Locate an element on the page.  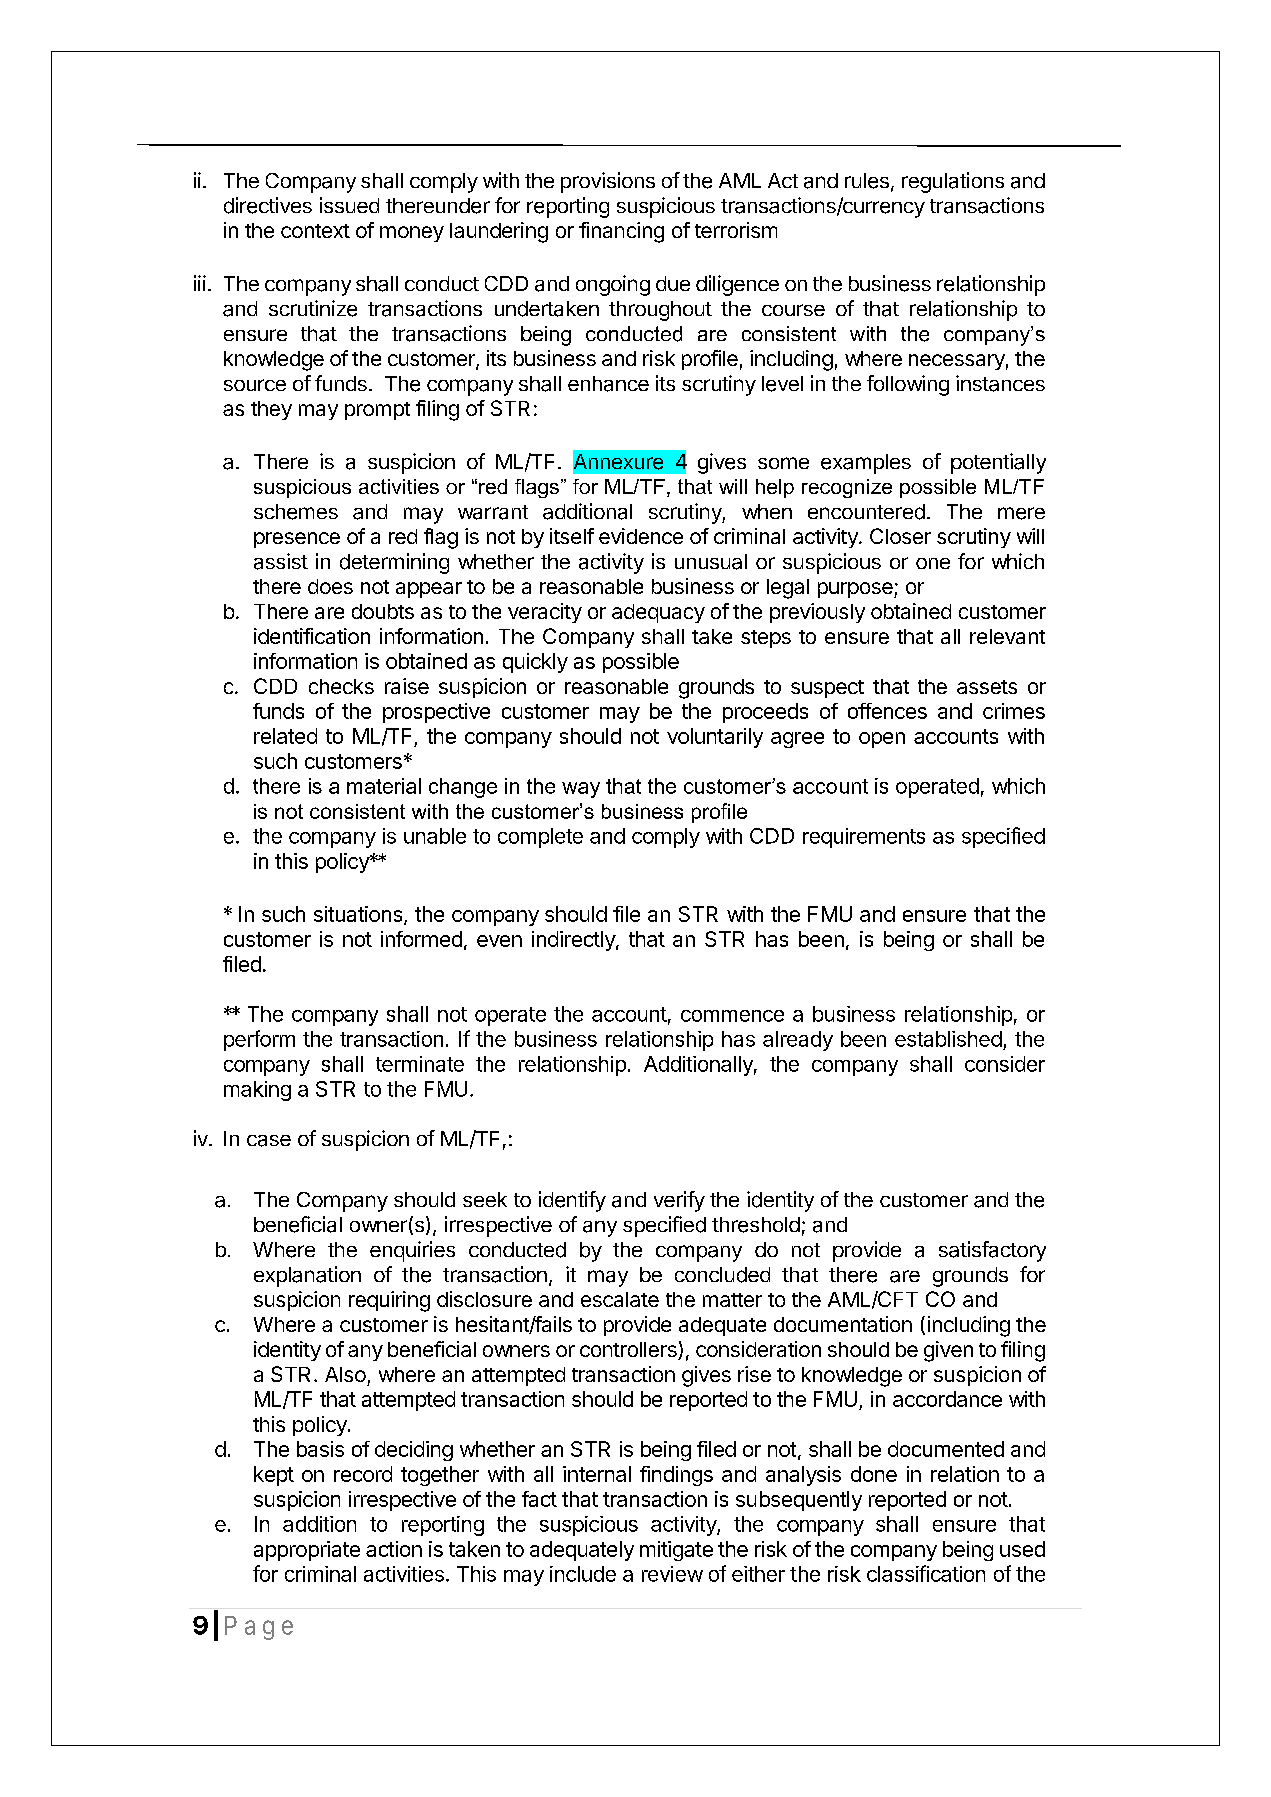
situations is located at coordinates (358, 914).
